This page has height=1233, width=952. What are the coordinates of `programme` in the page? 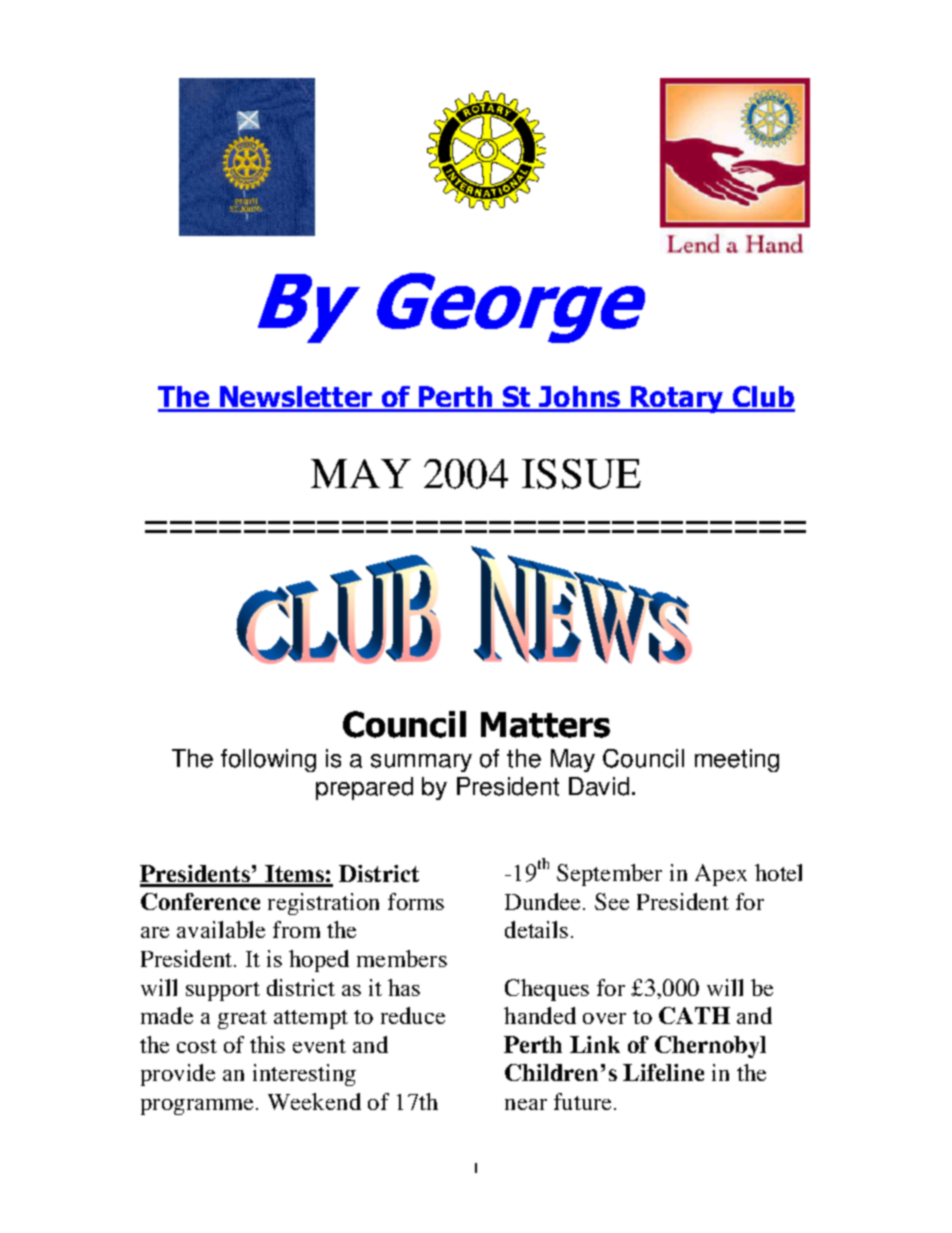 It's located at (197, 1107).
